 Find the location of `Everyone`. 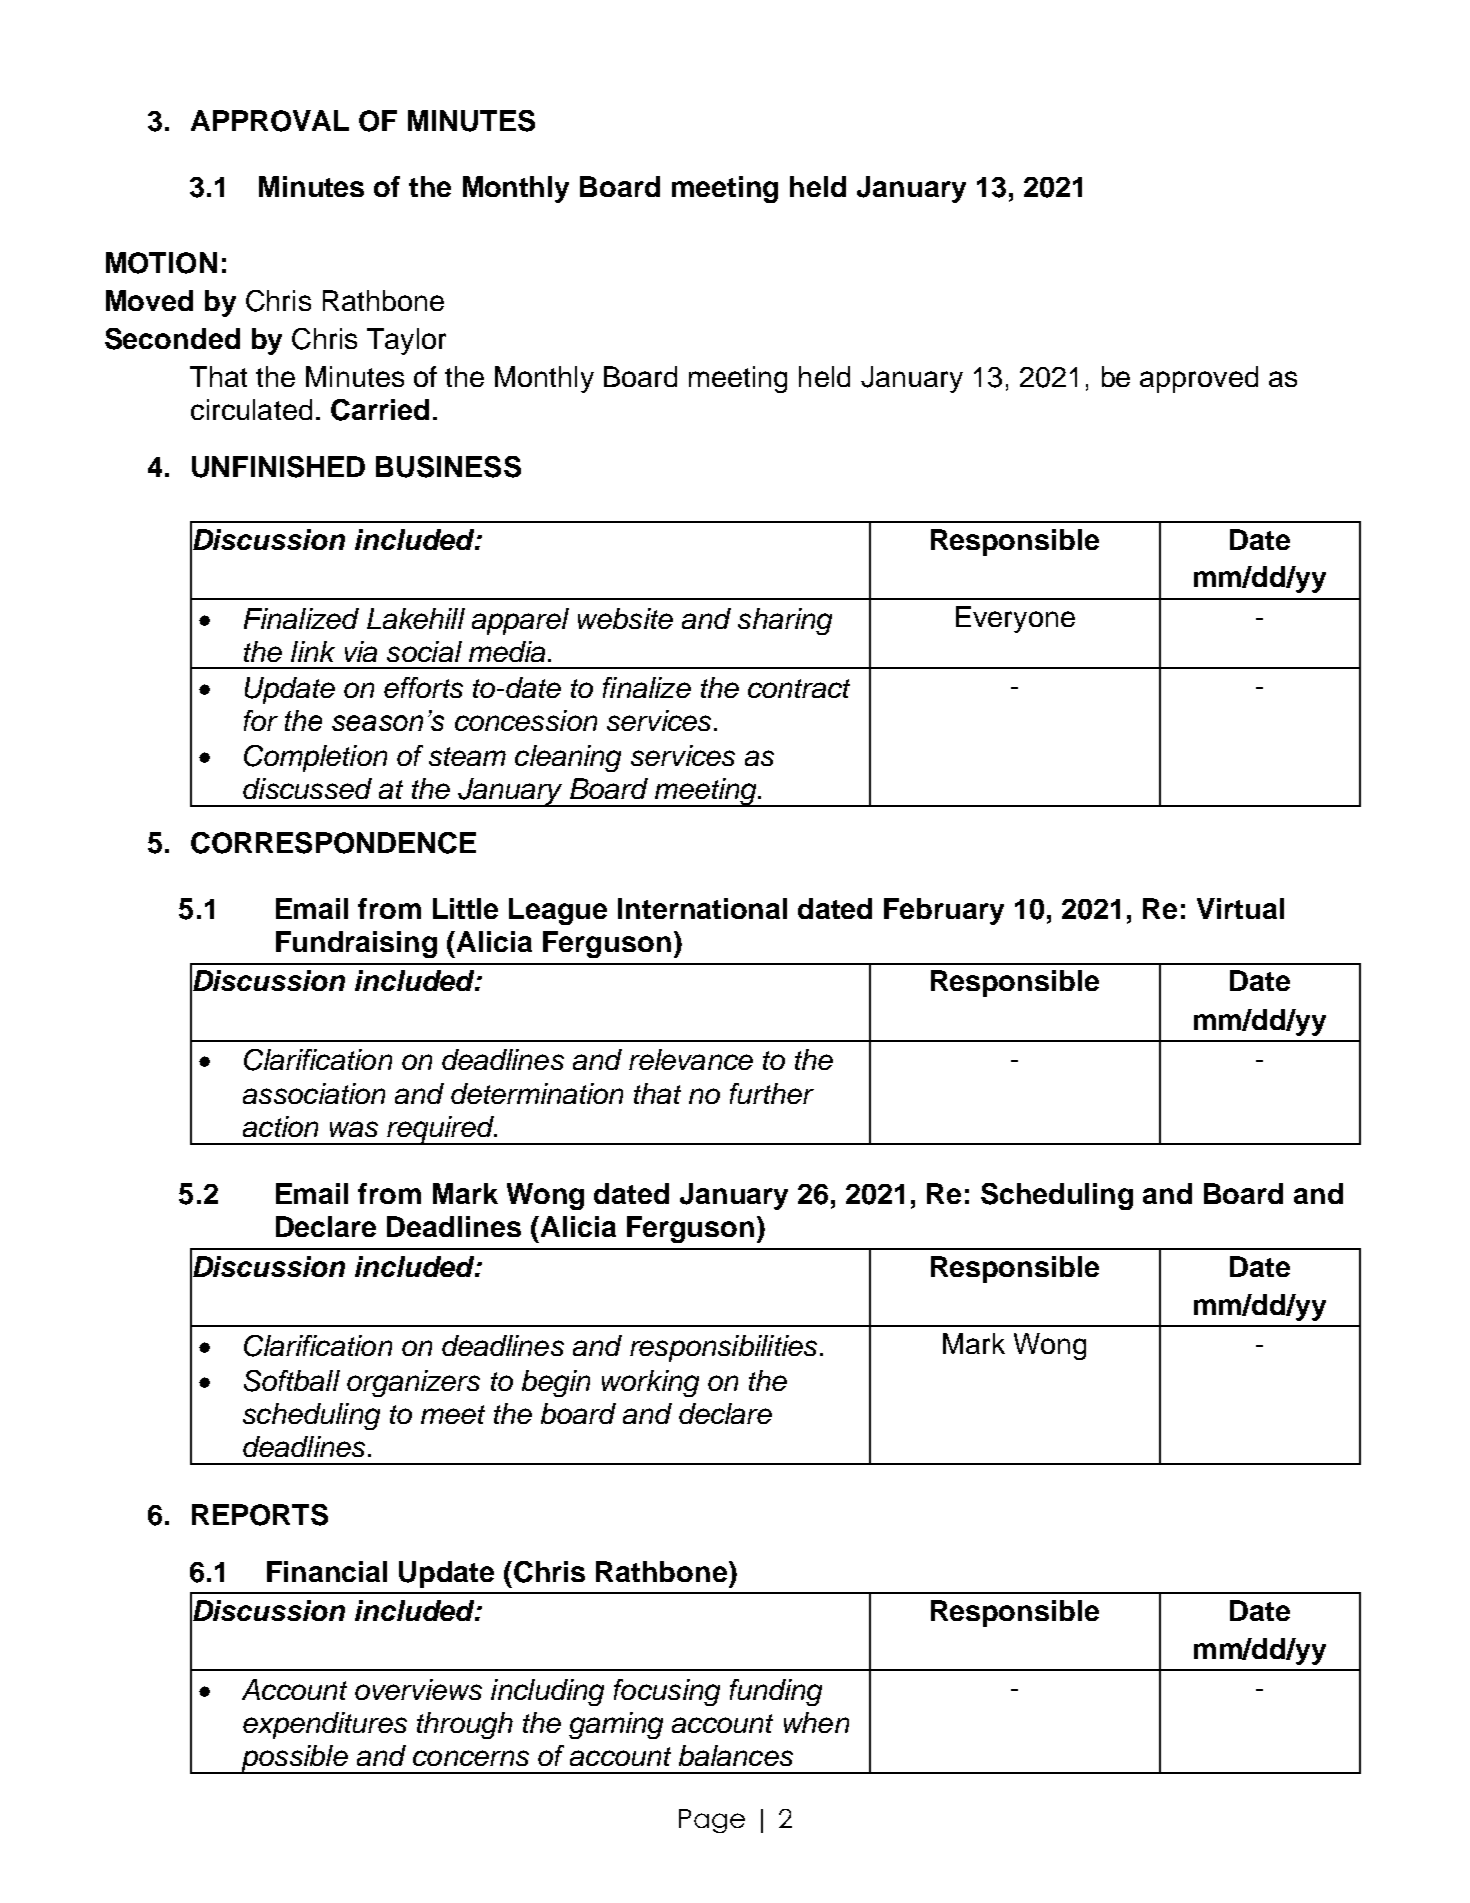

Everyone is located at coordinates (1015, 619).
